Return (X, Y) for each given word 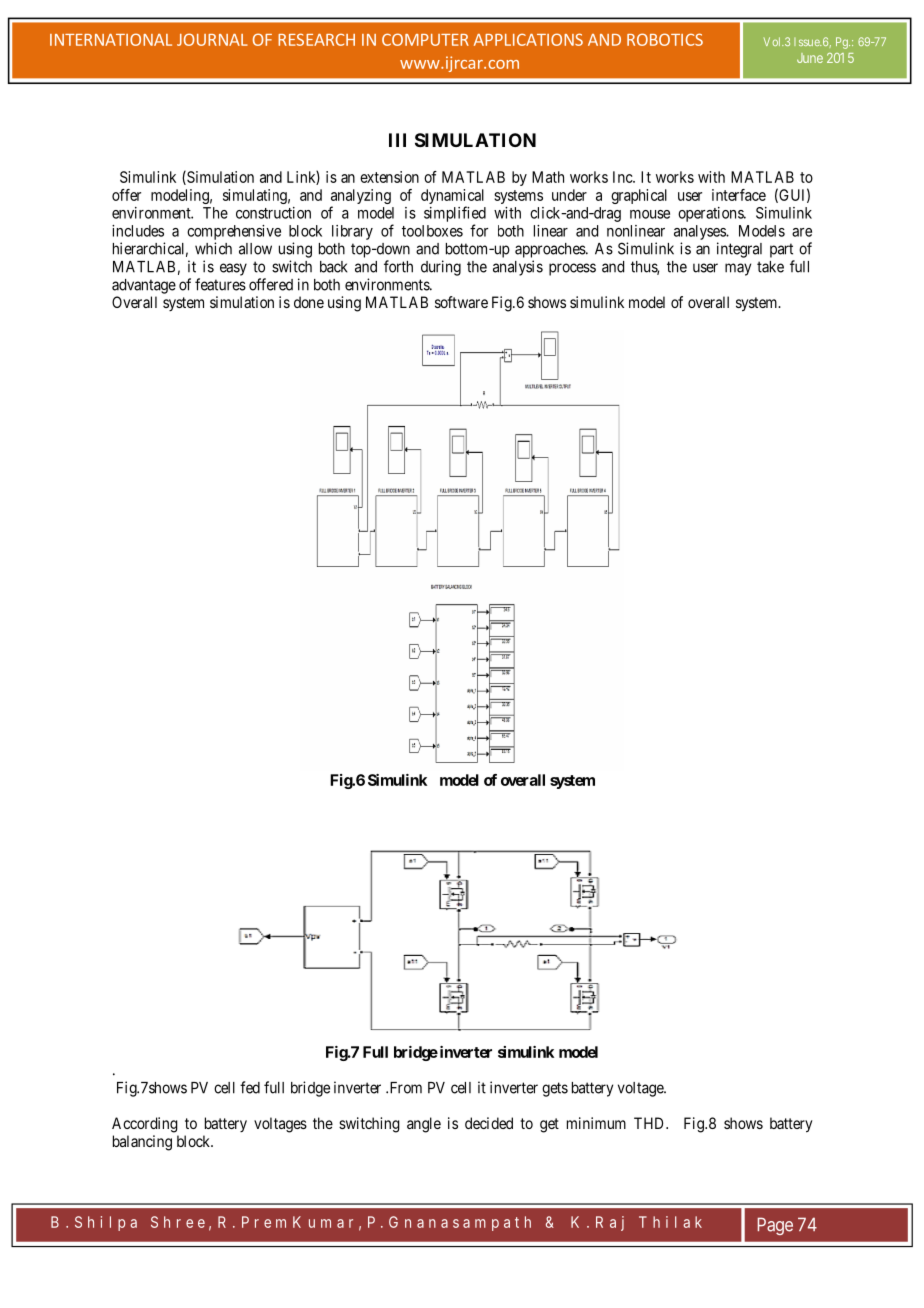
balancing (142, 1143)
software (461, 302)
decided (489, 1123)
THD (650, 1123)
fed (250, 1087)
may (738, 269)
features (220, 284)
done (309, 302)
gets (555, 1089)
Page (775, 1226)
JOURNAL (212, 39)
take (770, 267)
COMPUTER (425, 39)
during (441, 268)
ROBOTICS (665, 39)
